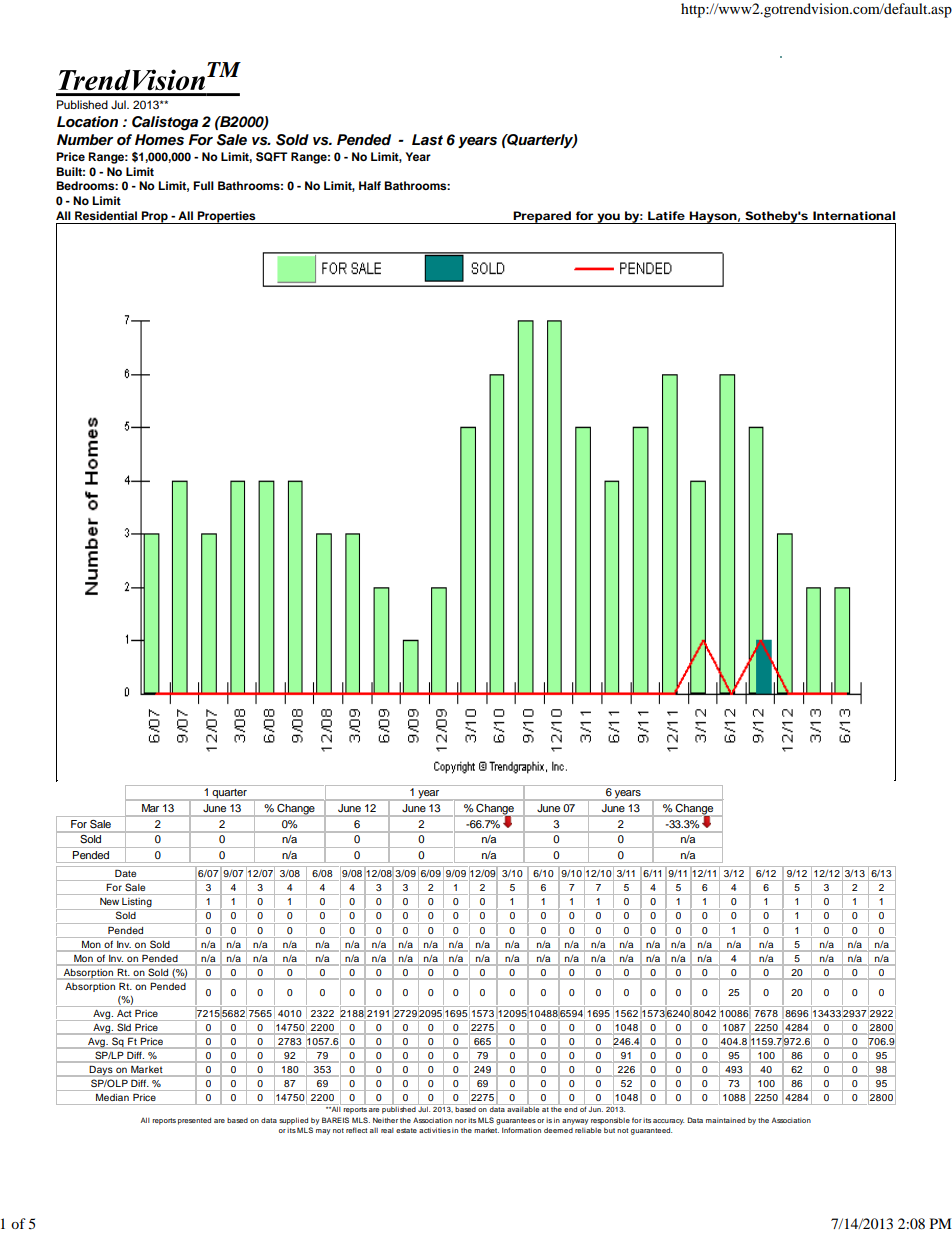 The image size is (952, 1233). Describe the element at coordinates (159, 140) in the screenshot. I see `Homes` at that location.
